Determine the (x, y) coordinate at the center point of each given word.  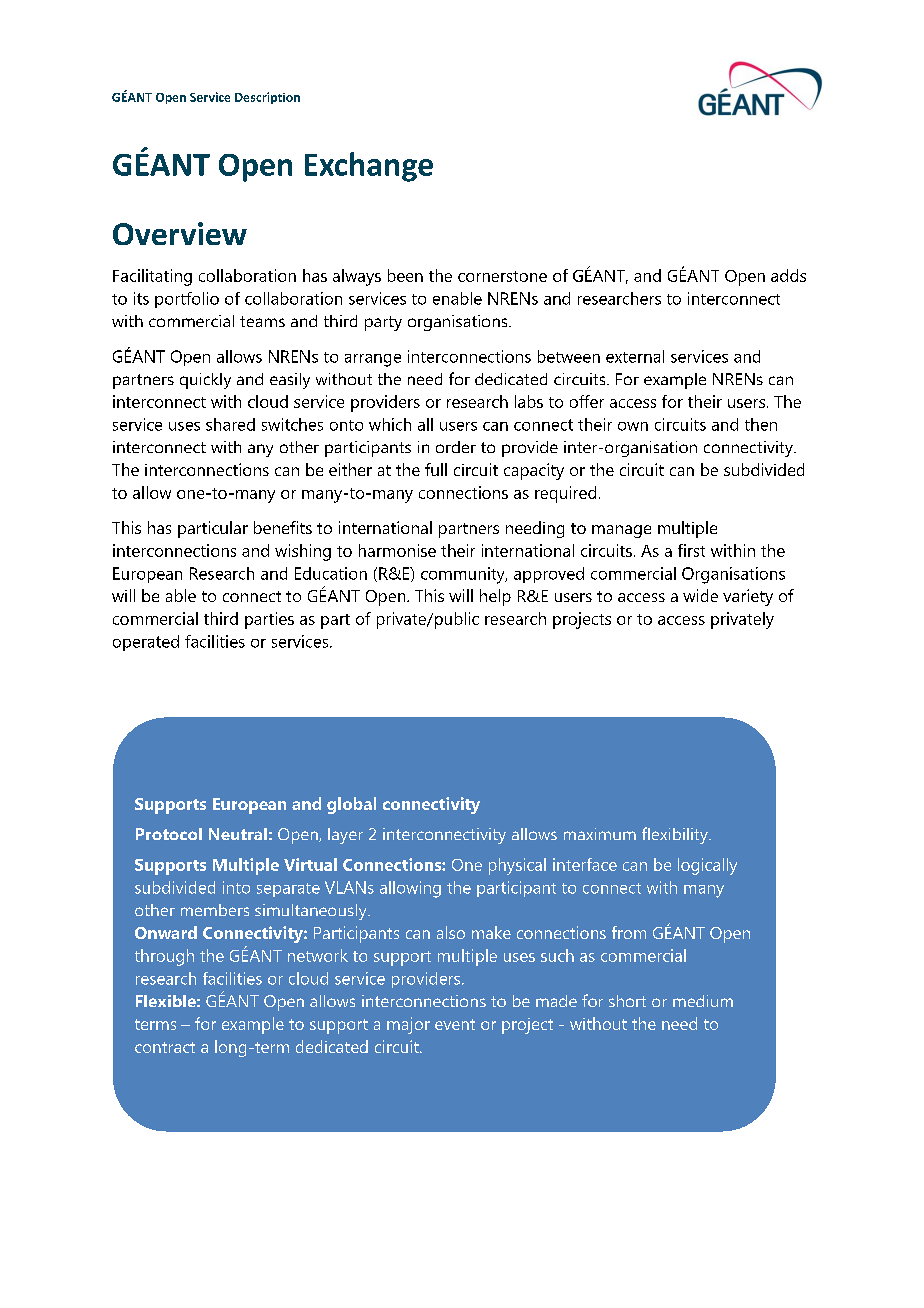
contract (165, 1047)
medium (703, 1001)
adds (788, 275)
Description (267, 98)
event (455, 1024)
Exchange (369, 167)
